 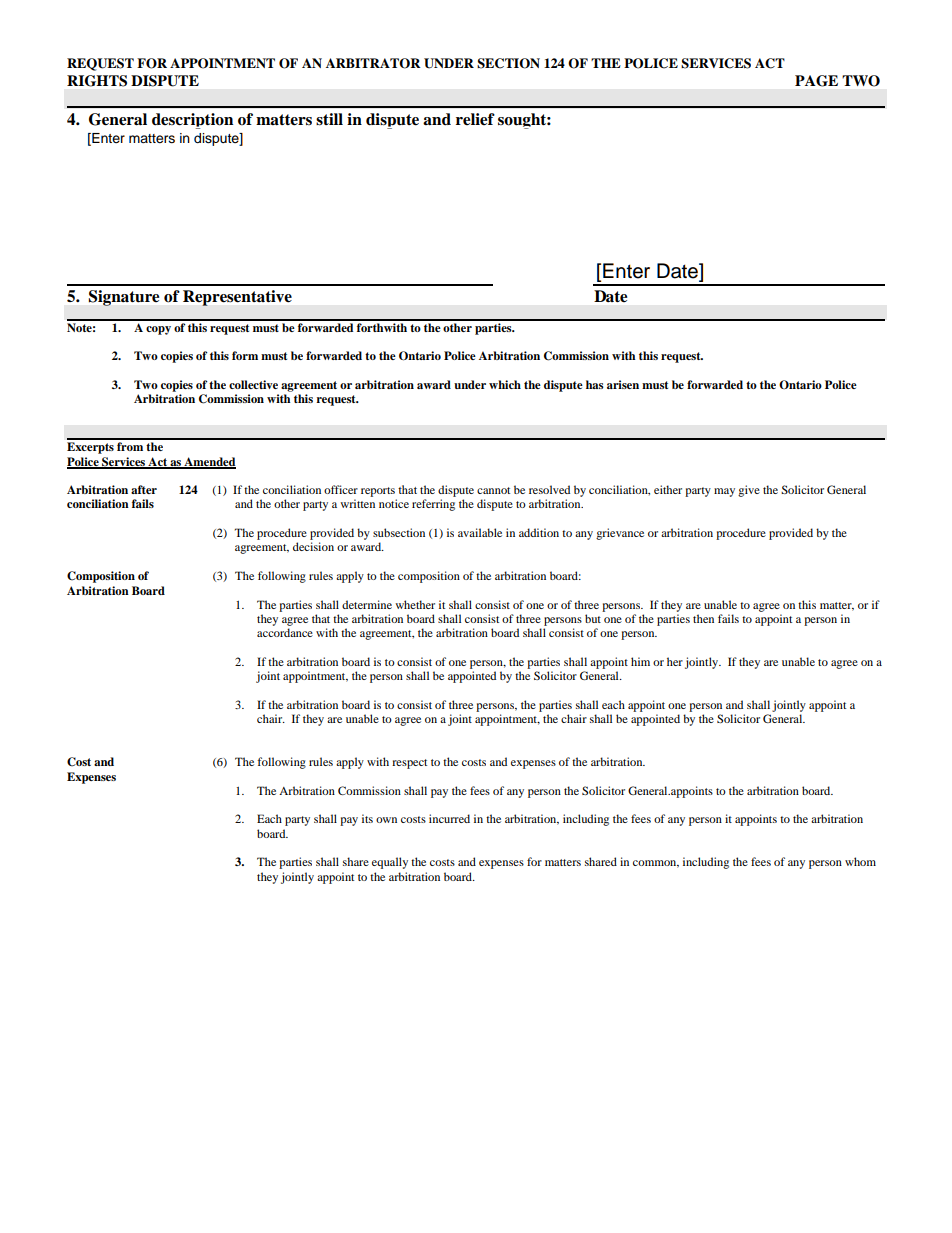 What do you see at coordinates (623, 384) in the page?
I see `arisen` at bounding box center [623, 384].
